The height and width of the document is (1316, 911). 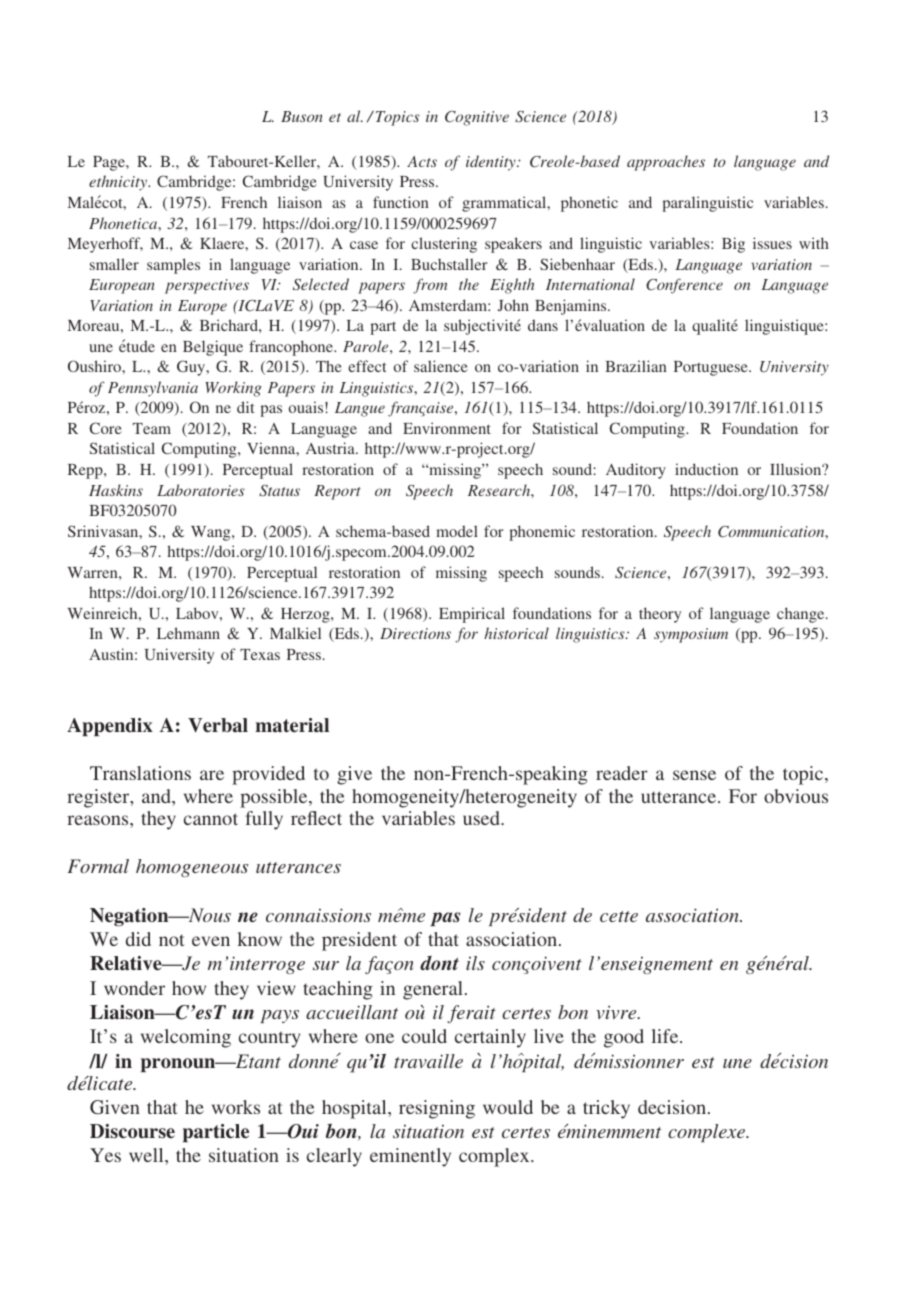 What do you see at coordinates (694, 775) in the document?
I see `sense` at bounding box center [694, 775].
